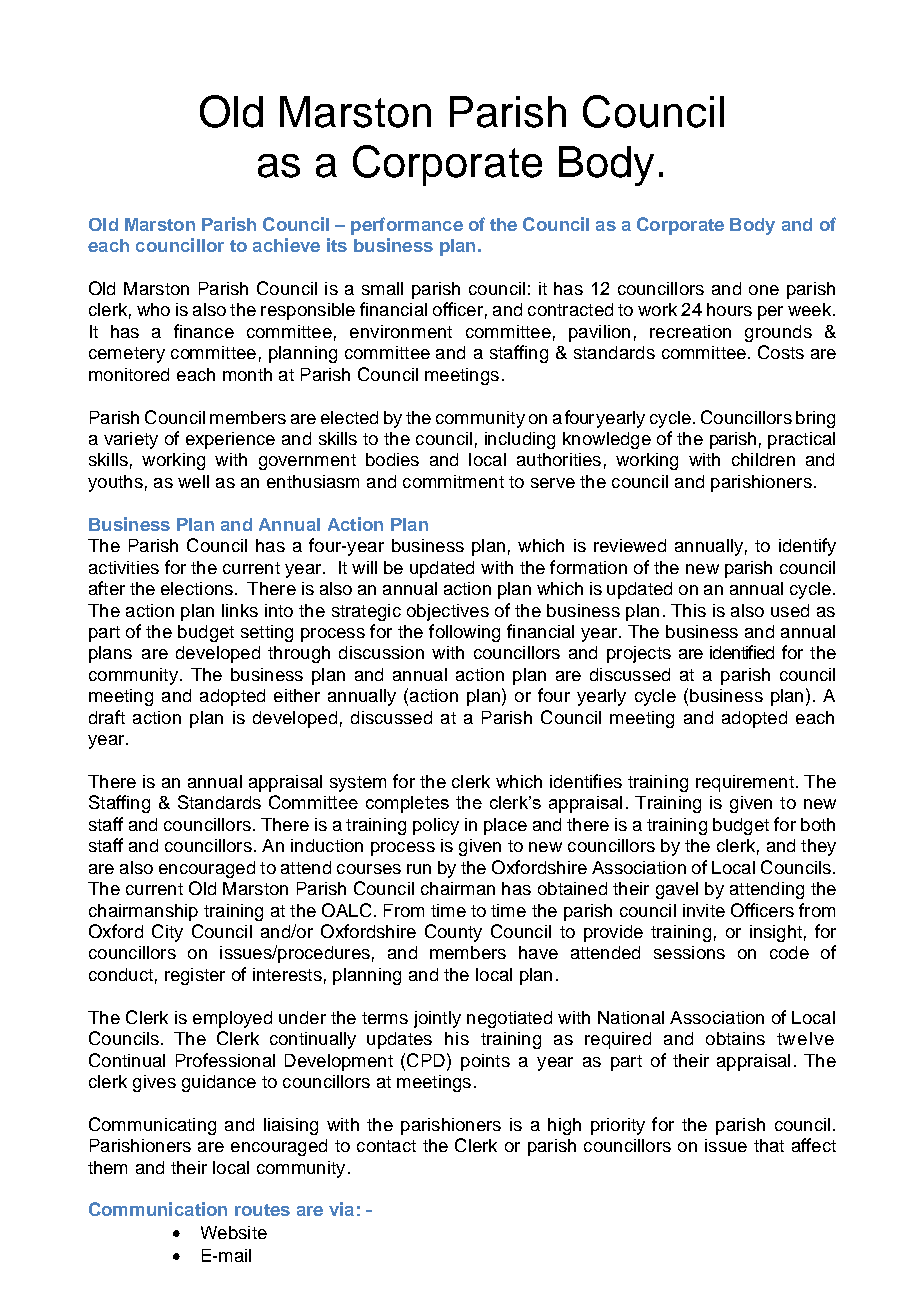 The height and width of the screenshot is (1307, 924). I want to click on who, so click(153, 309).
